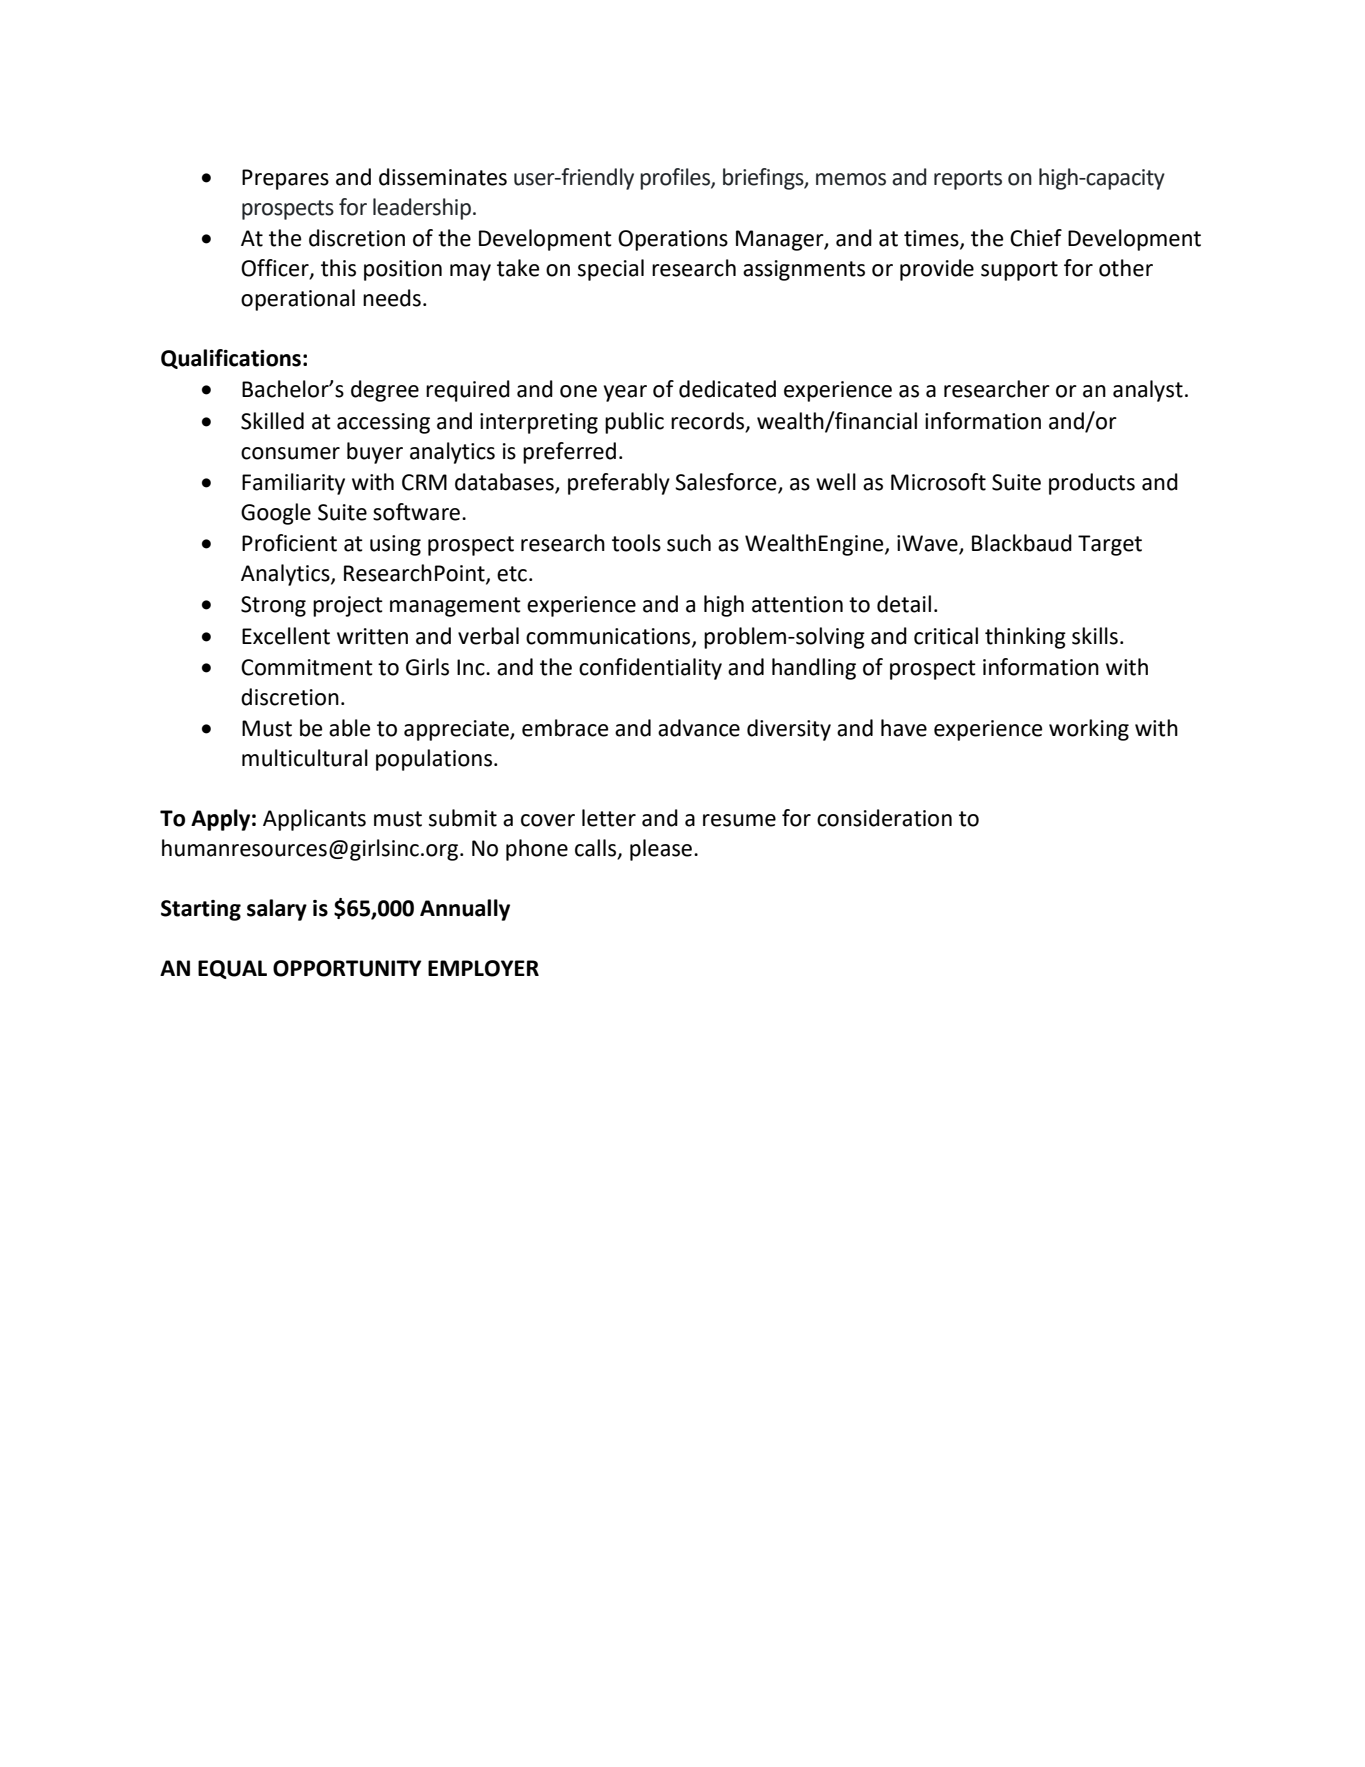  Describe the element at coordinates (483, 968) in the screenshot. I see `EMPLOYER` at that location.
